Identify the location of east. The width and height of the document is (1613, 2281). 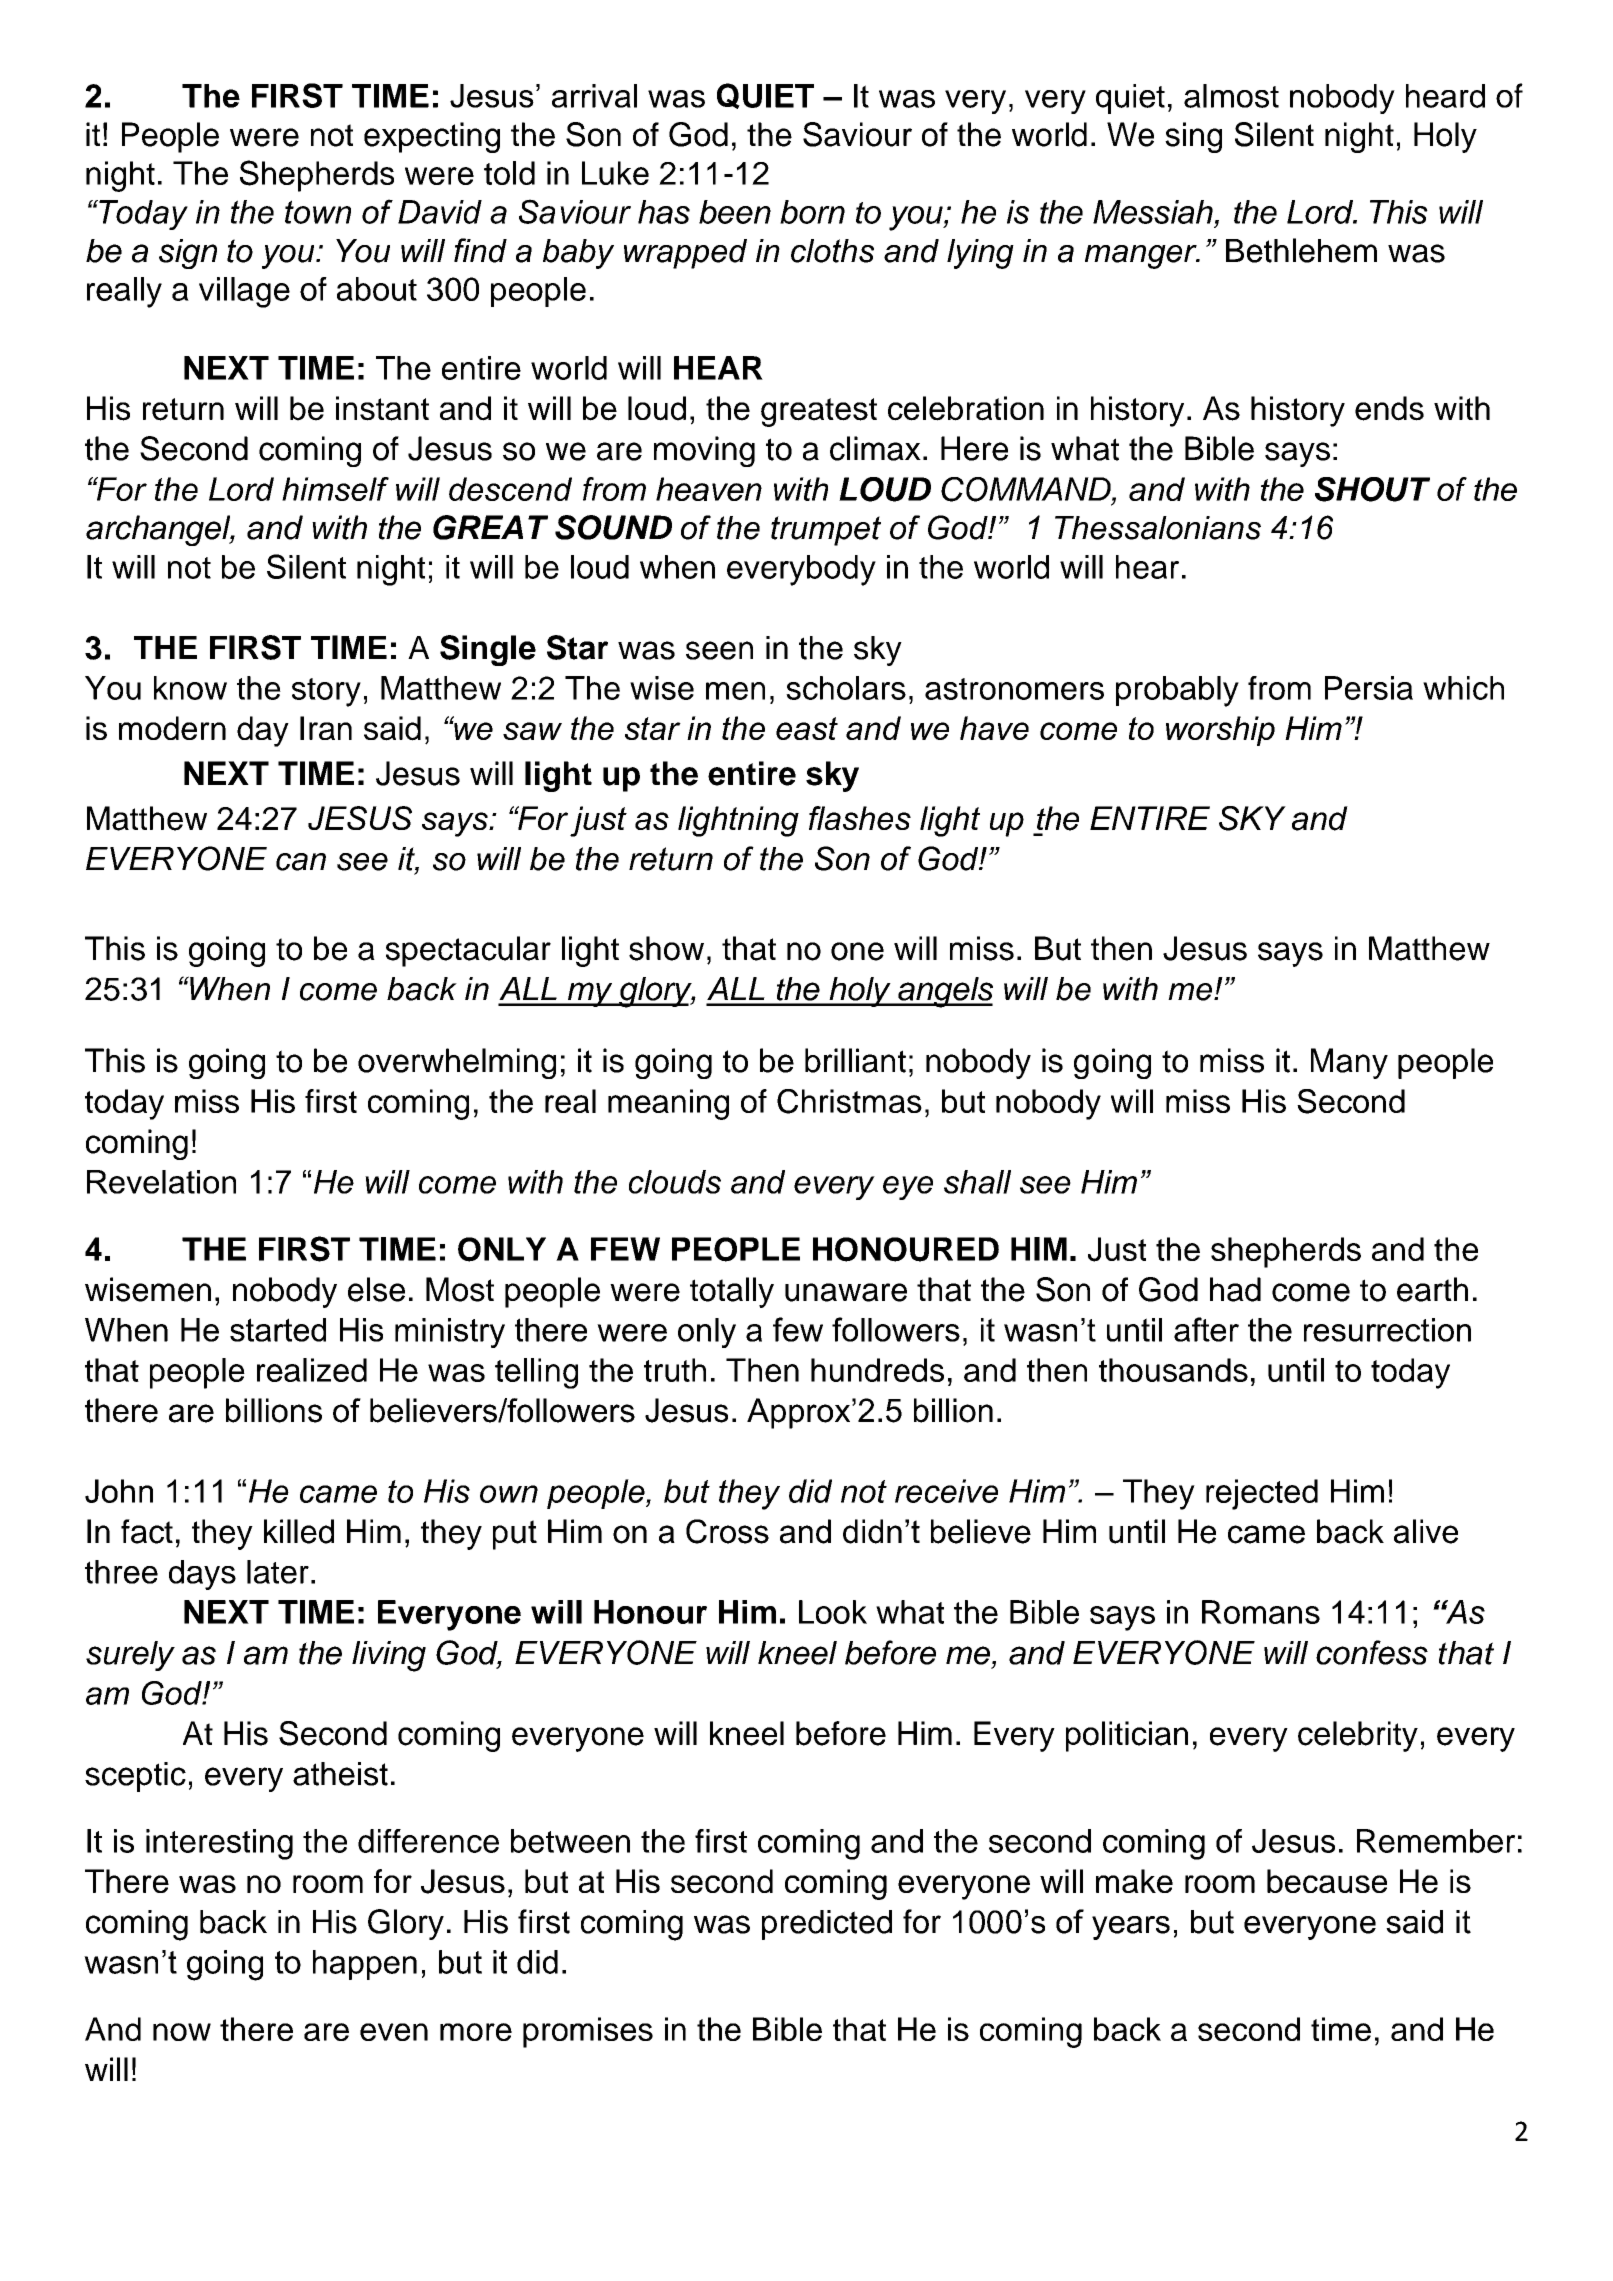
(807, 728).
